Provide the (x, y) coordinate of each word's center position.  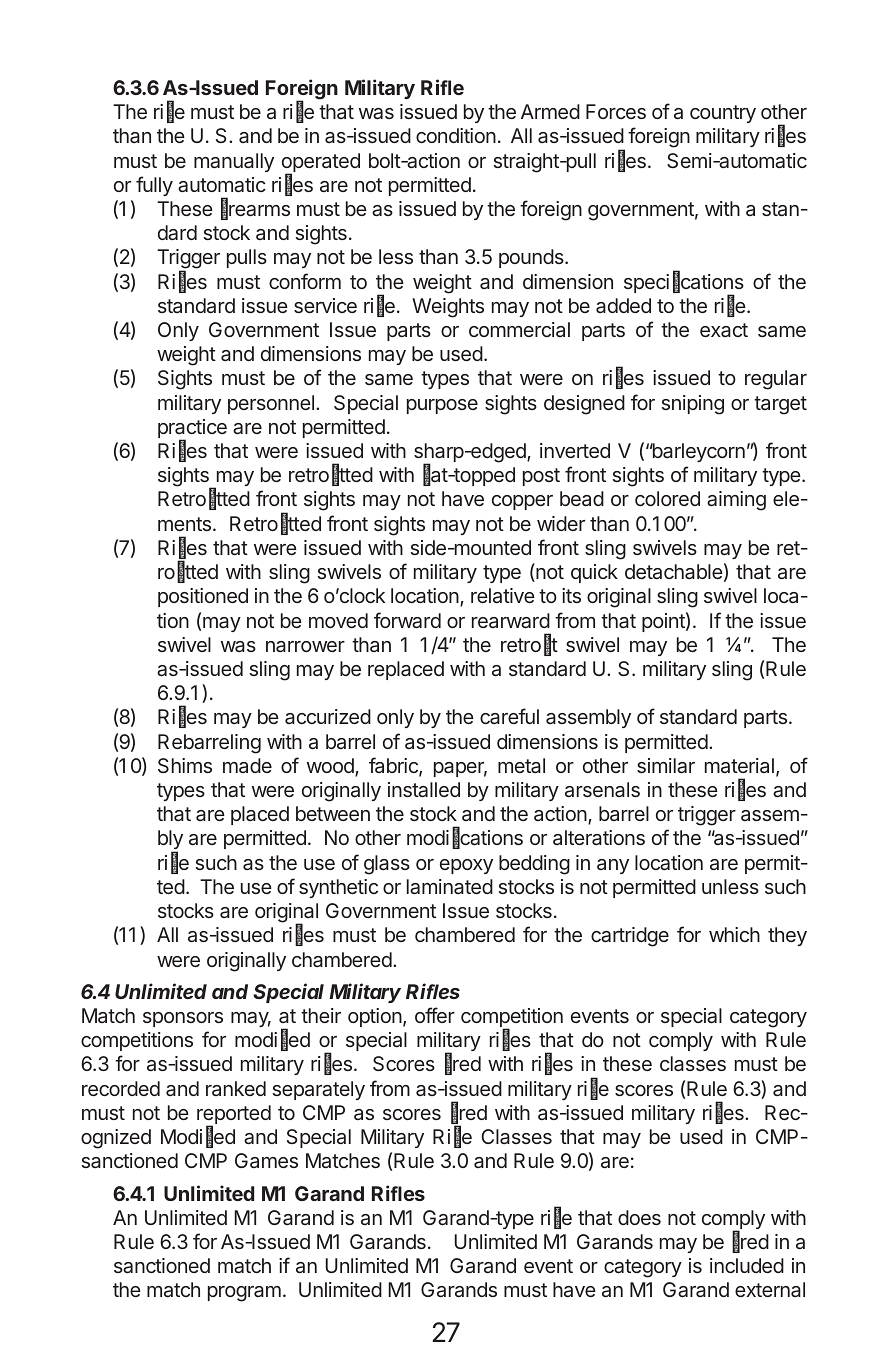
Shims (185, 765)
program (244, 1294)
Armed (550, 111)
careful (509, 716)
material (739, 765)
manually (234, 162)
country (723, 114)
